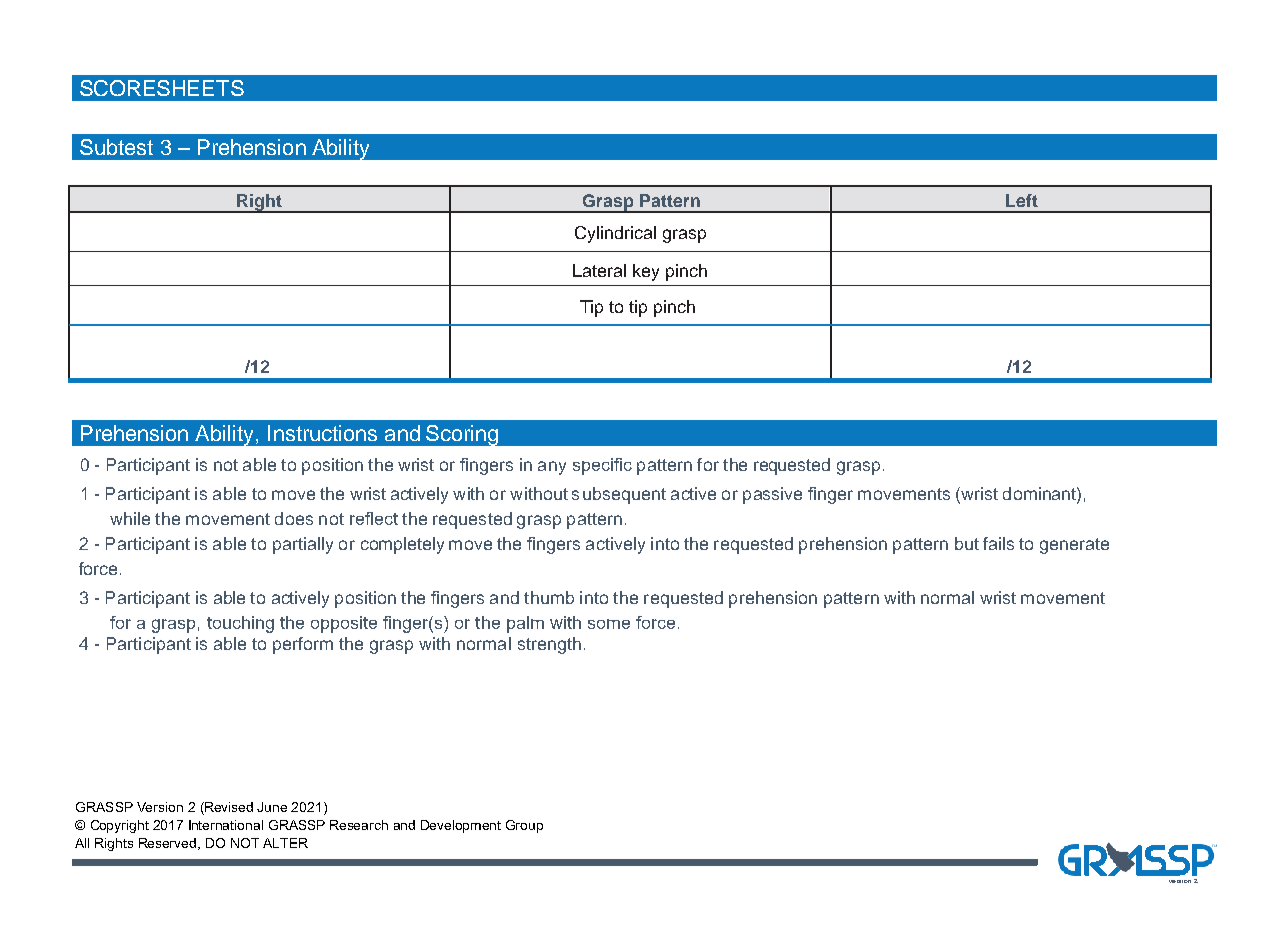  Describe the element at coordinates (226, 825) in the image. I see `International` at that location.
